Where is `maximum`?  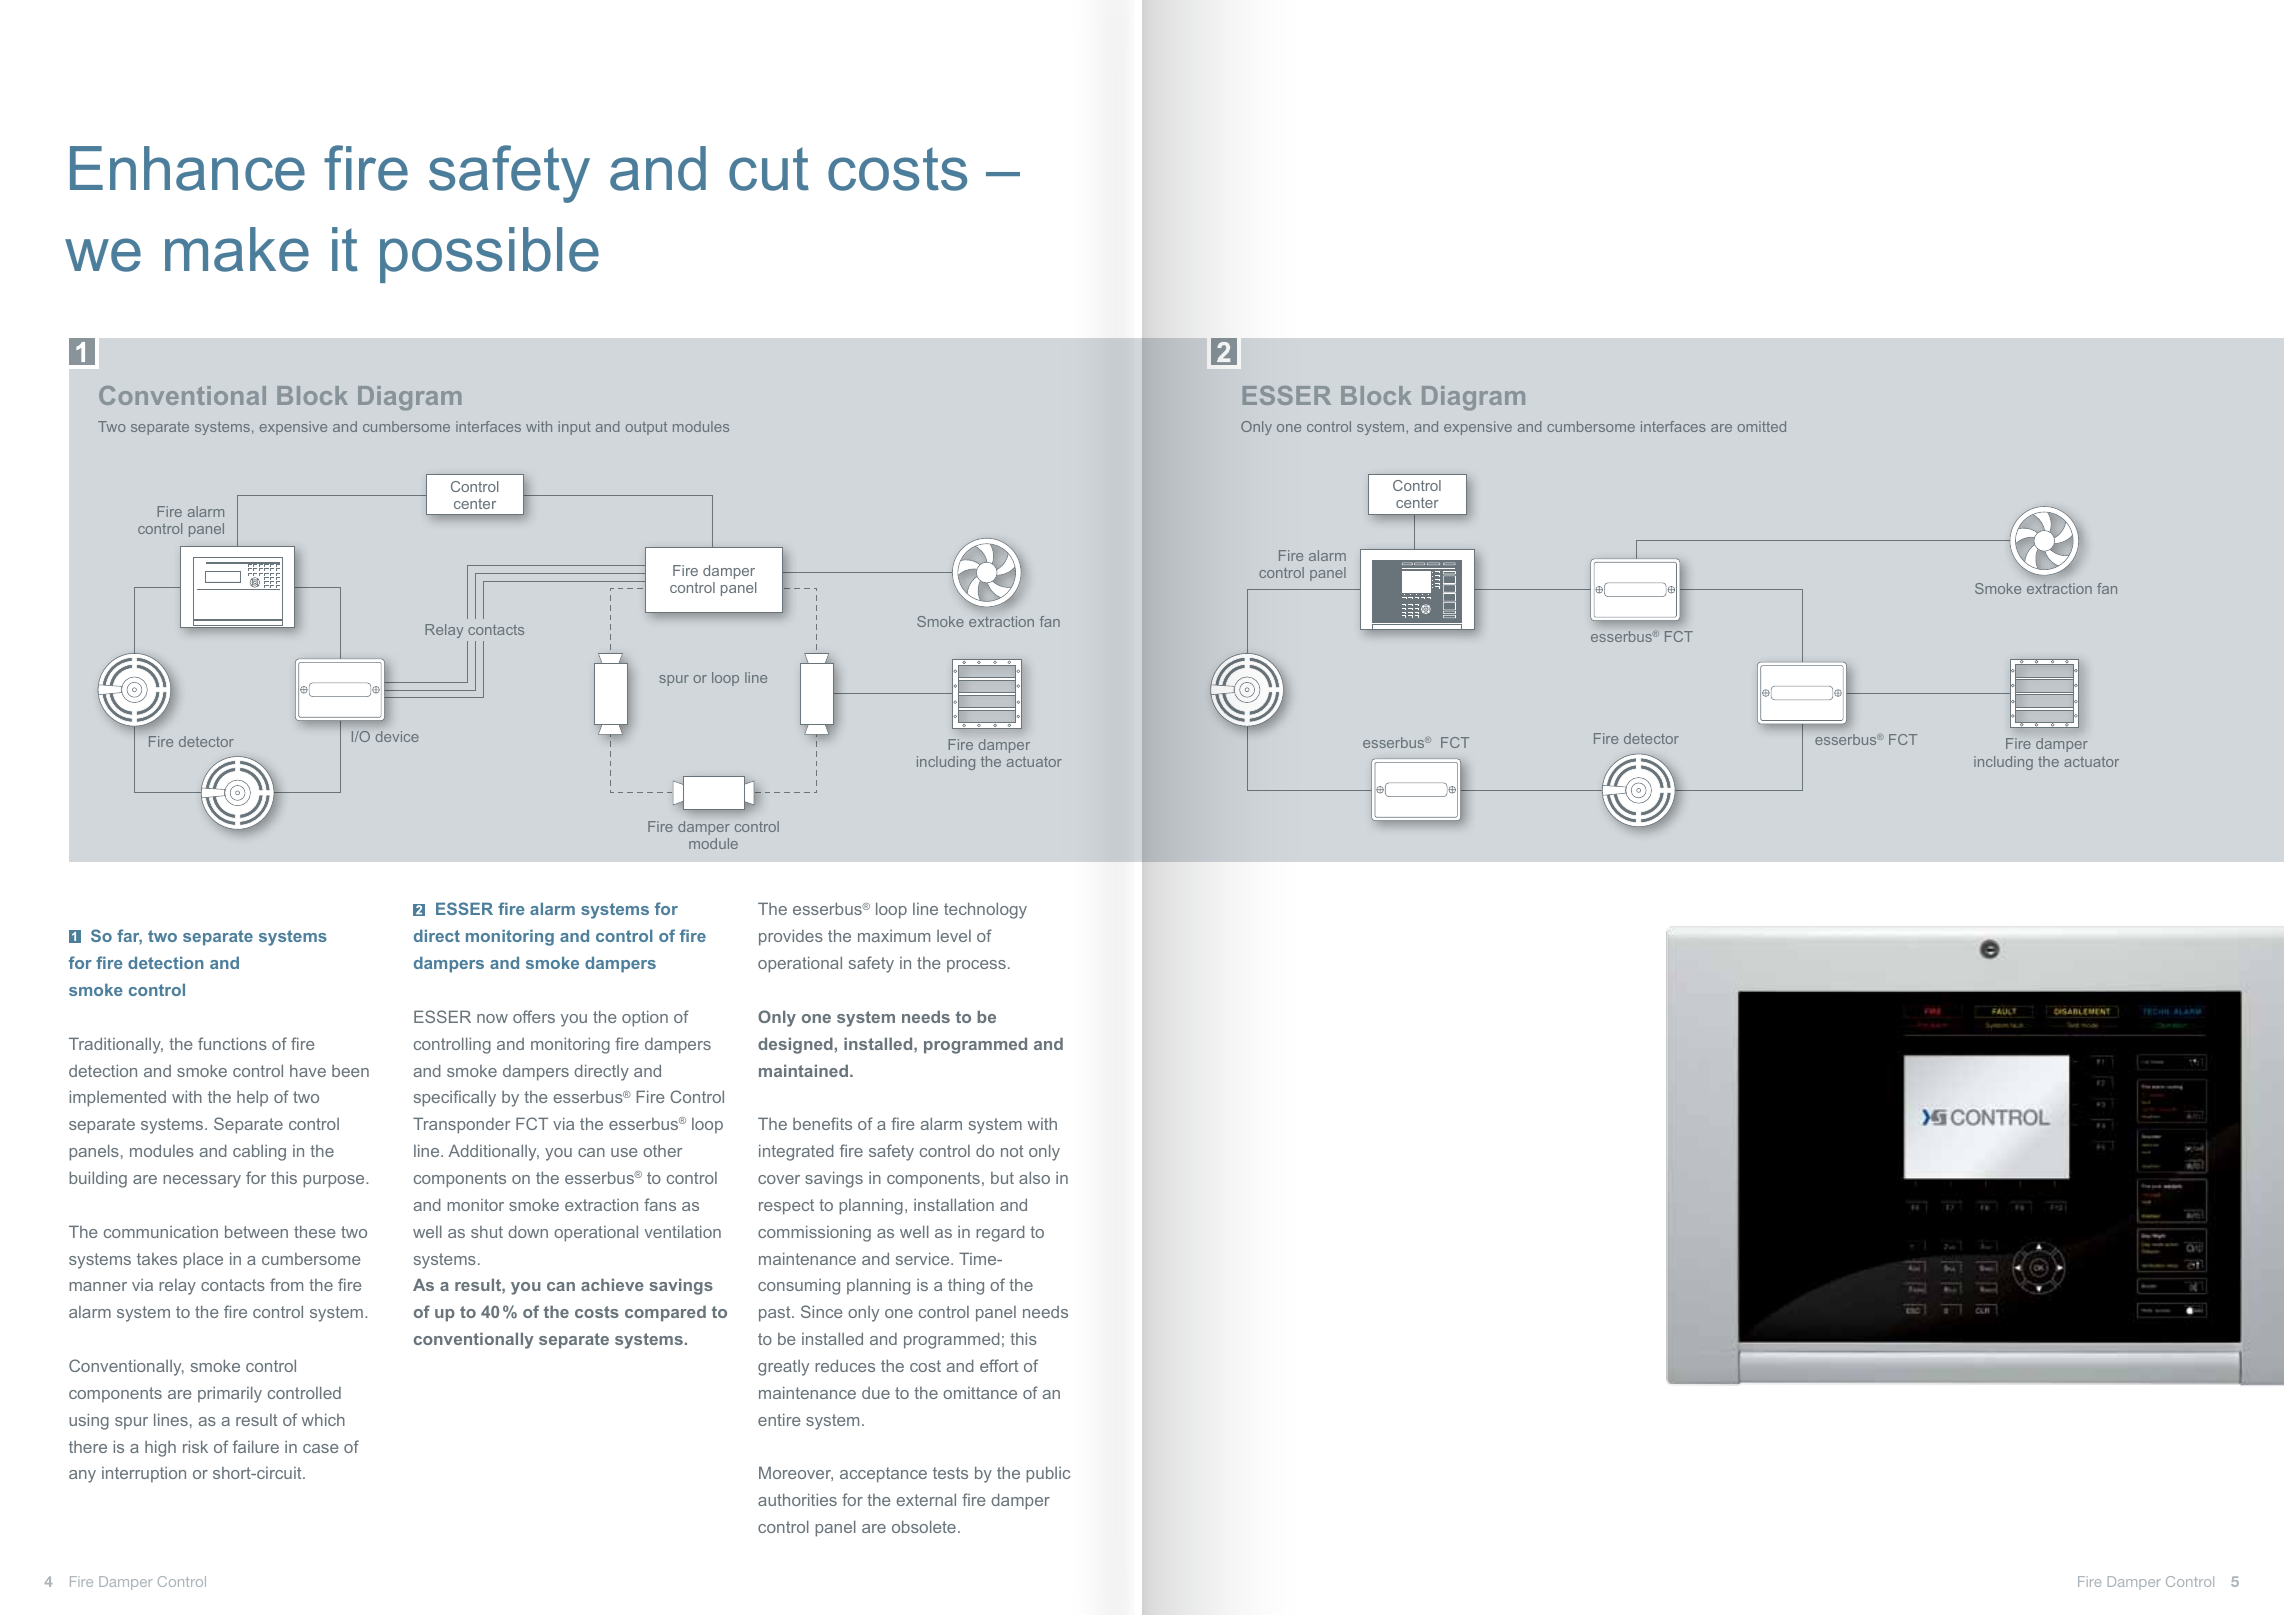
maximum is located at coordinates (894, 936).
